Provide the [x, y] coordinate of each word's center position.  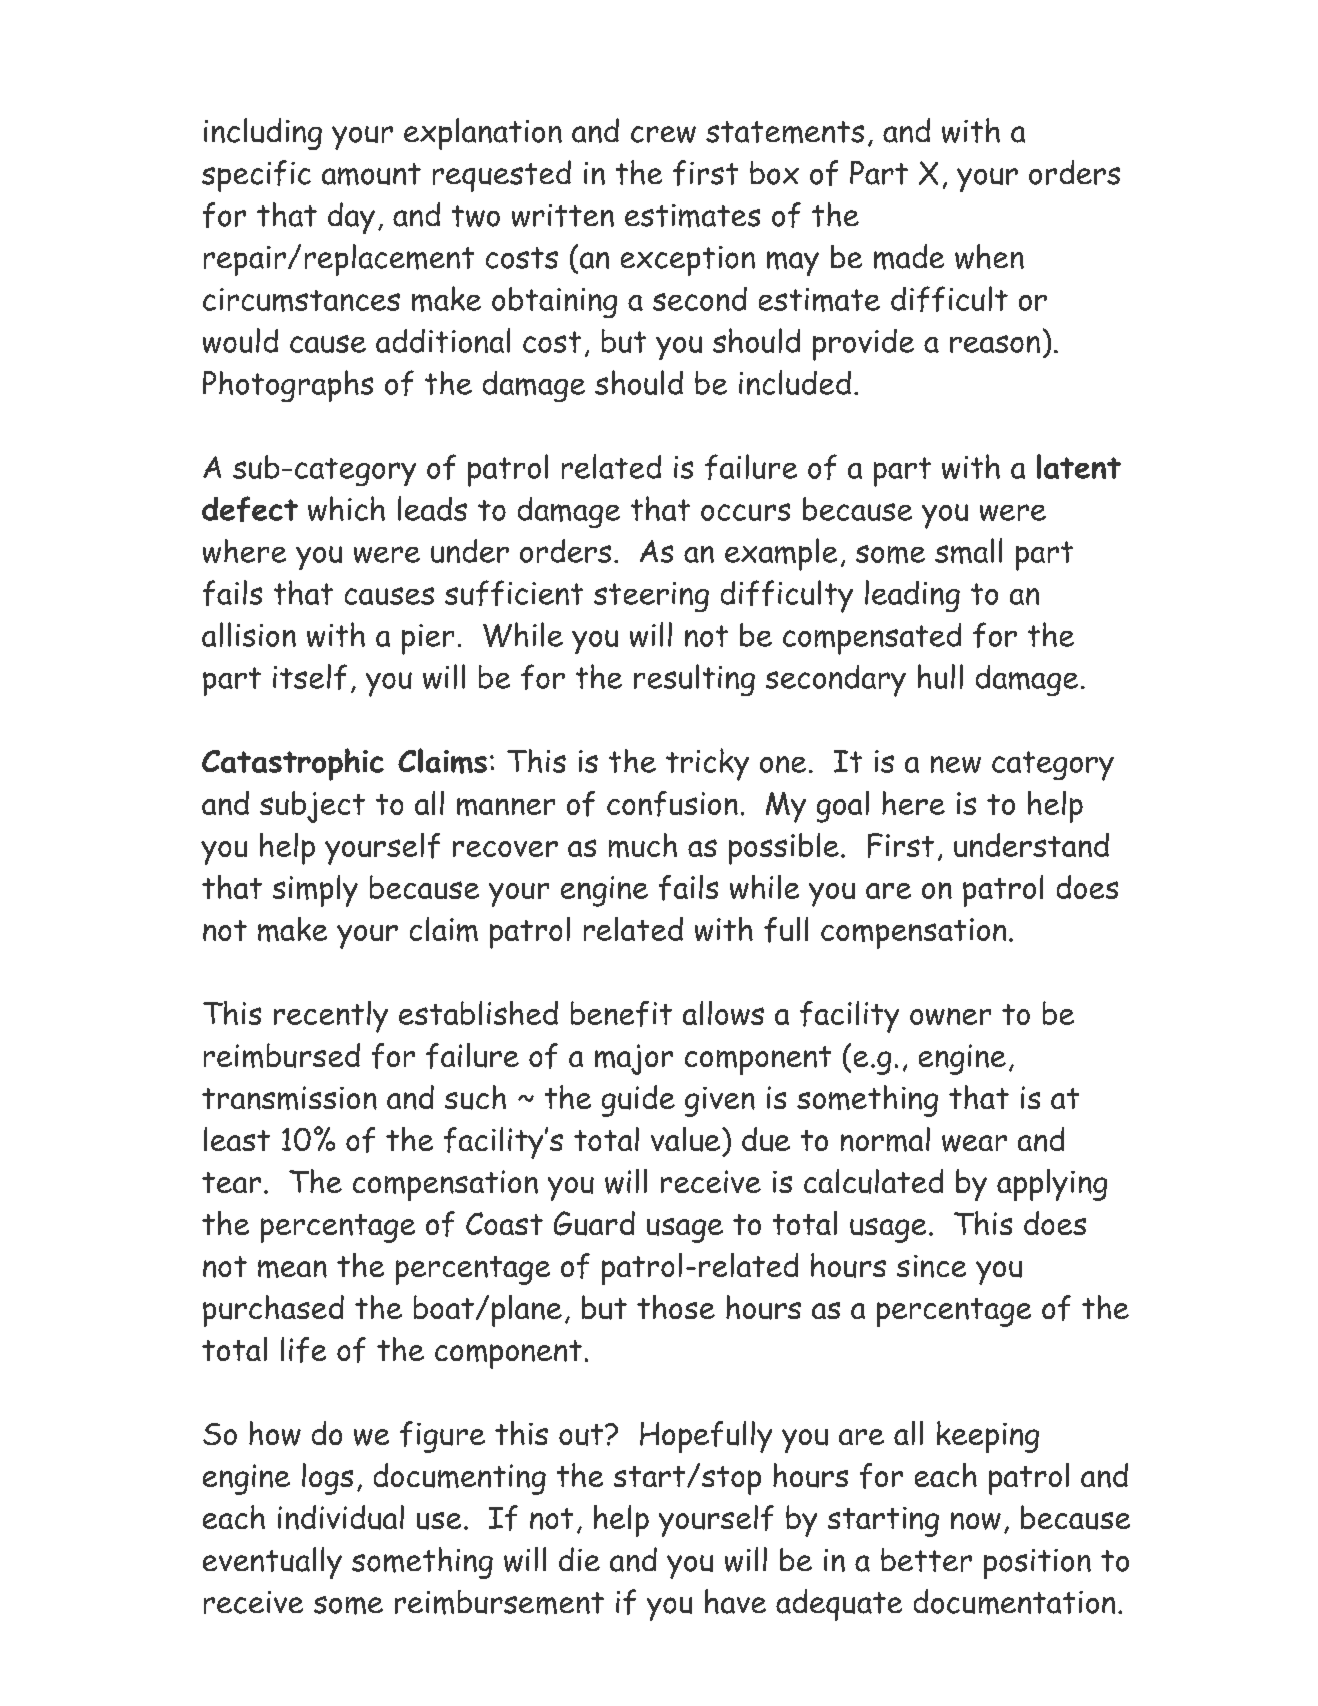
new [956, 764]
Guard [594, 1223]
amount [371, 174]
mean [292, 1269]
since [931, 1266]
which [346, 508]
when [989, 256]
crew [663, 134]
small [968, 551]
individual [341, 1517]
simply [315, 891]
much [643, 845]
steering [651, 597]
